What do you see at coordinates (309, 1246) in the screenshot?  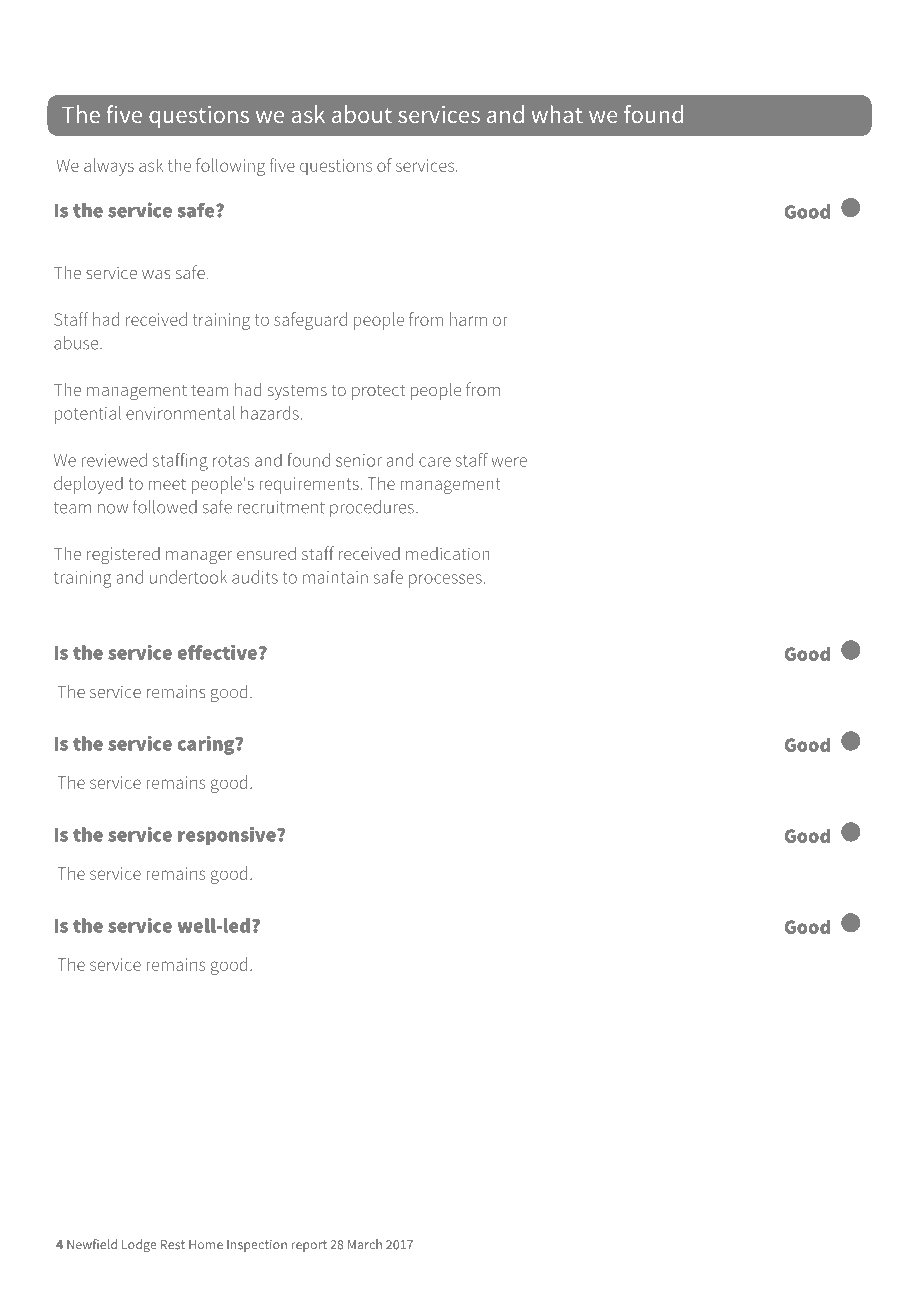 I see `report` at bounding box center [309, 1246].
